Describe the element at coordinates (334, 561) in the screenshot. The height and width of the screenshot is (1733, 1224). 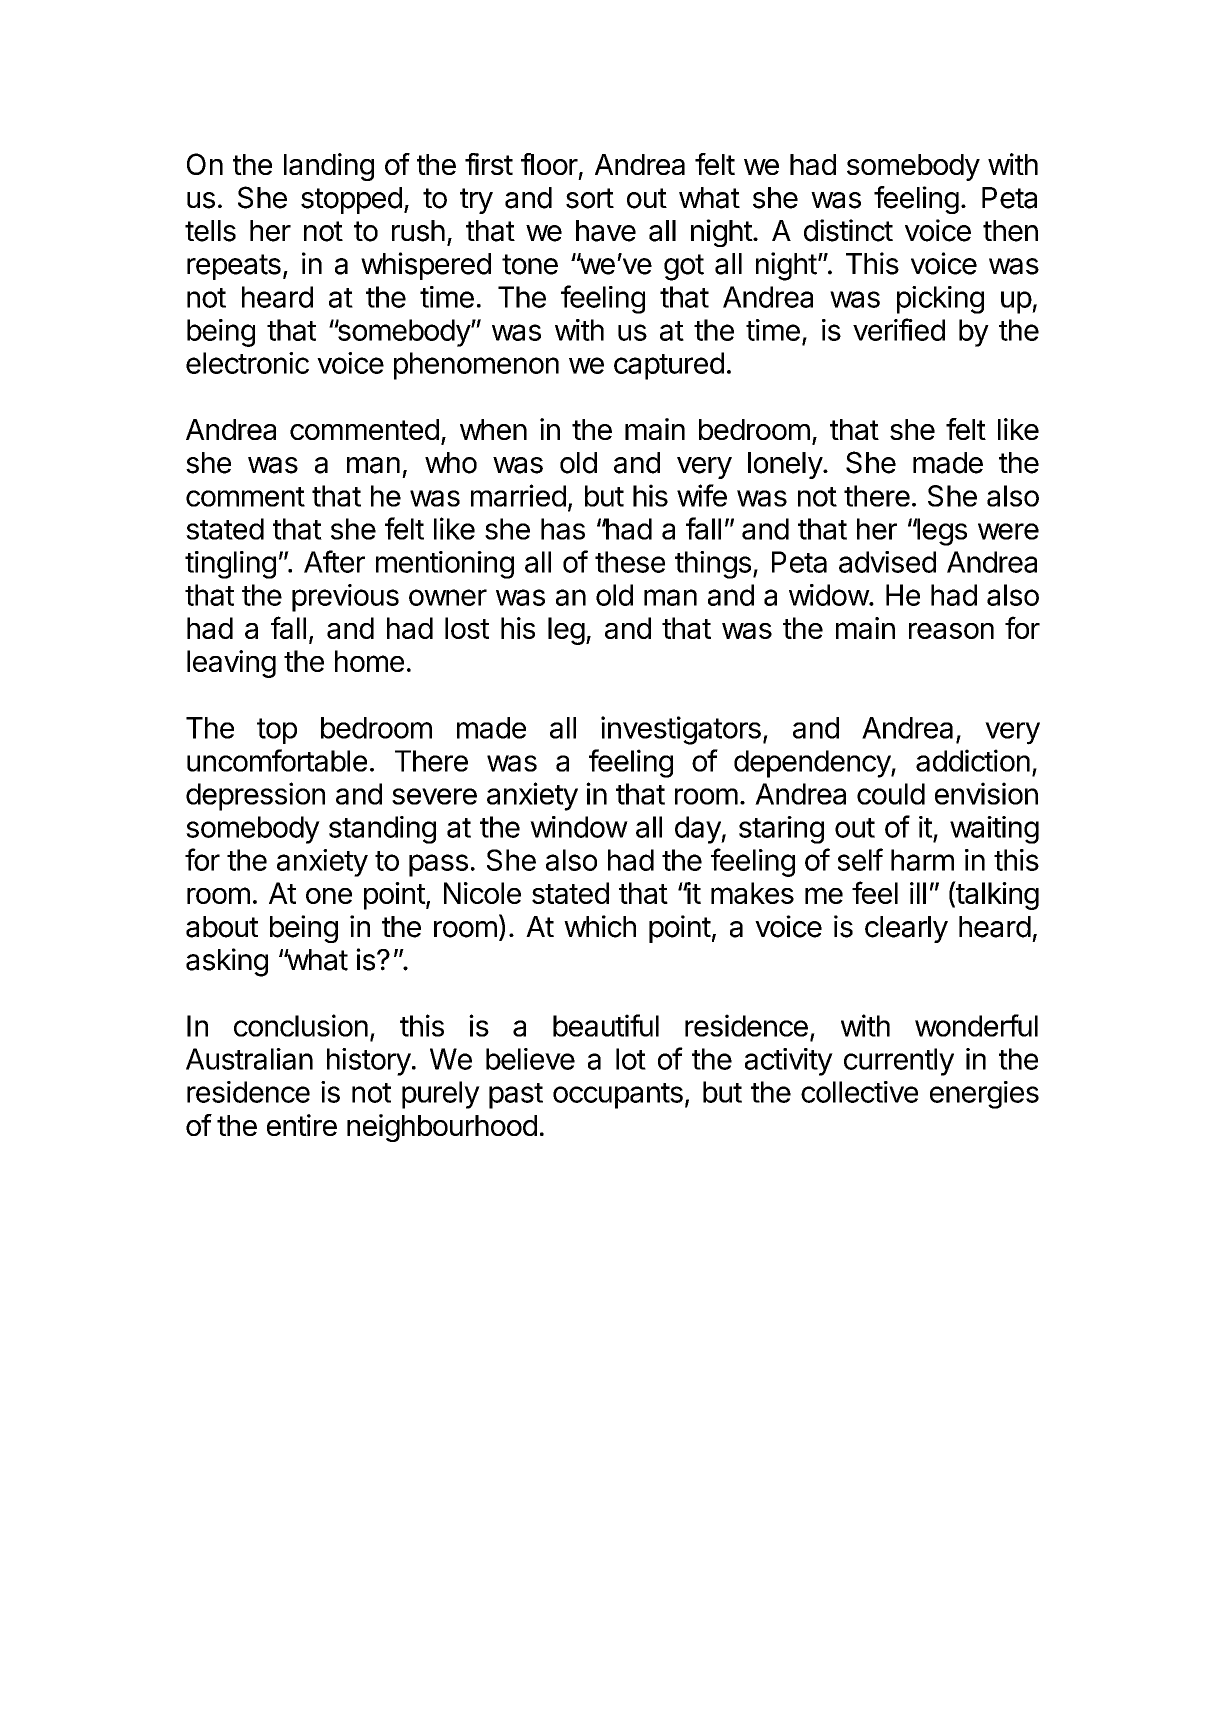
I see `After` at that location.
